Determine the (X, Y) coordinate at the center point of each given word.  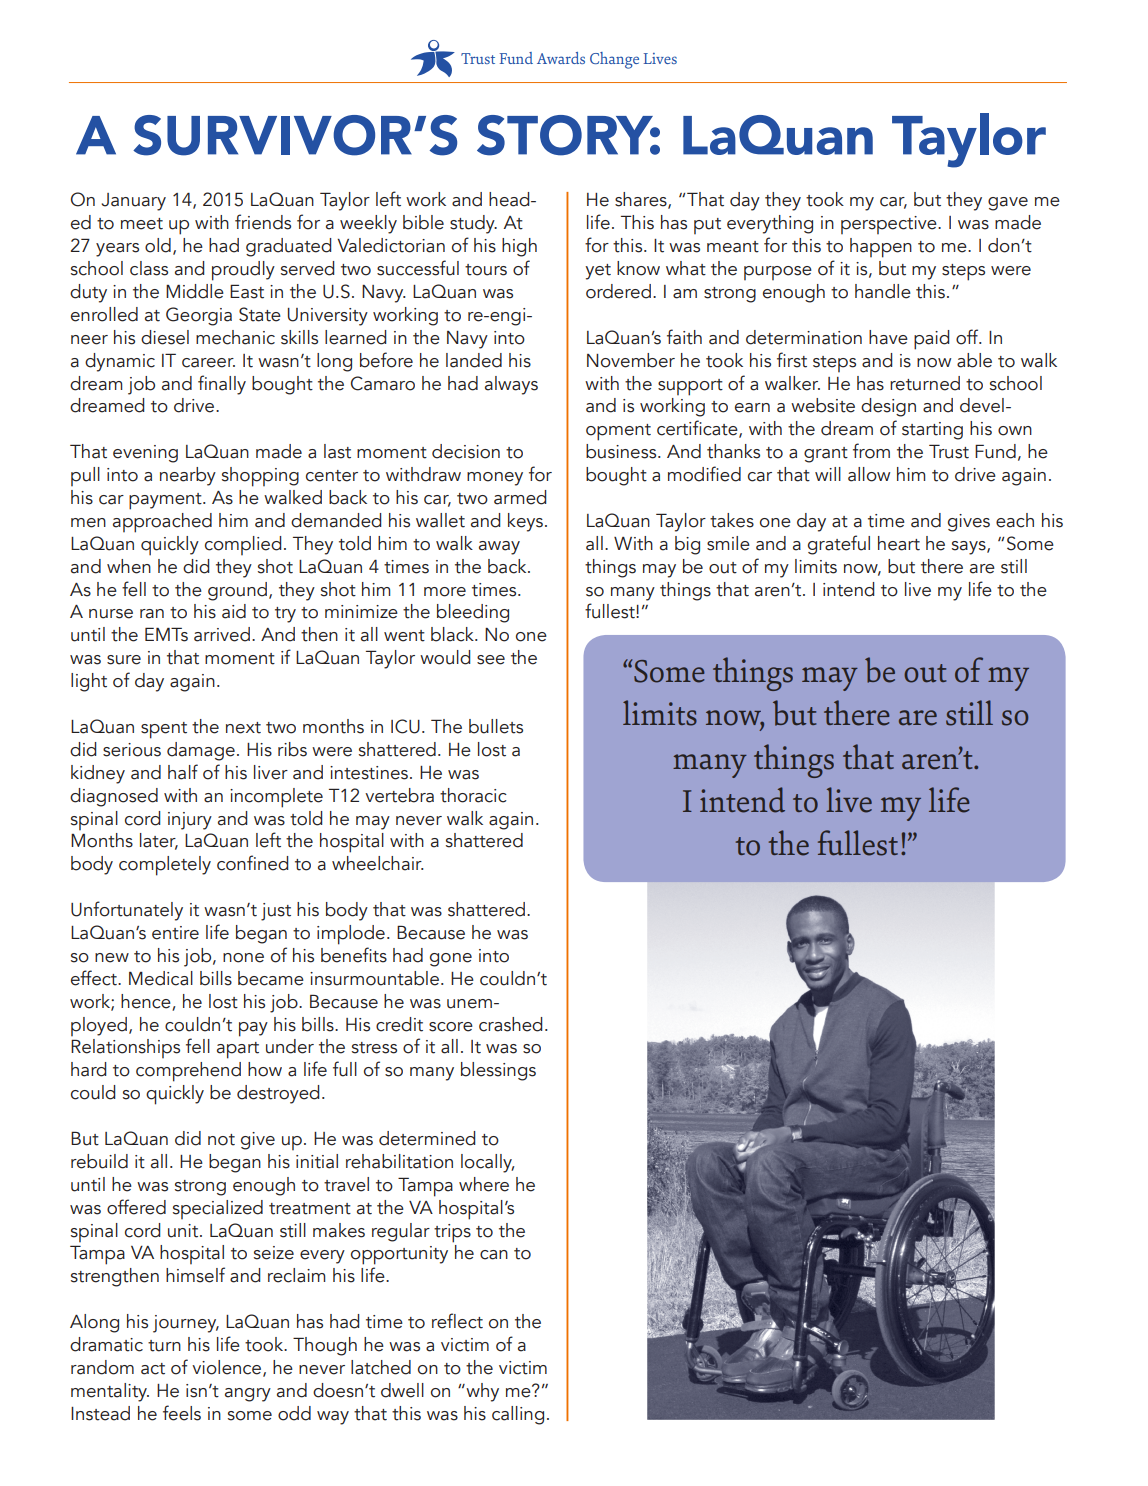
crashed (510, 1024)
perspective (890, 225)
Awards (561, 58)
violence (228, 1368)
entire (175, 933)
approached (162, 523)
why (481, 1392)
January (133, 202)
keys (525, 522)
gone (451, 960)
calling (518, 1415)
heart (899, 543)
